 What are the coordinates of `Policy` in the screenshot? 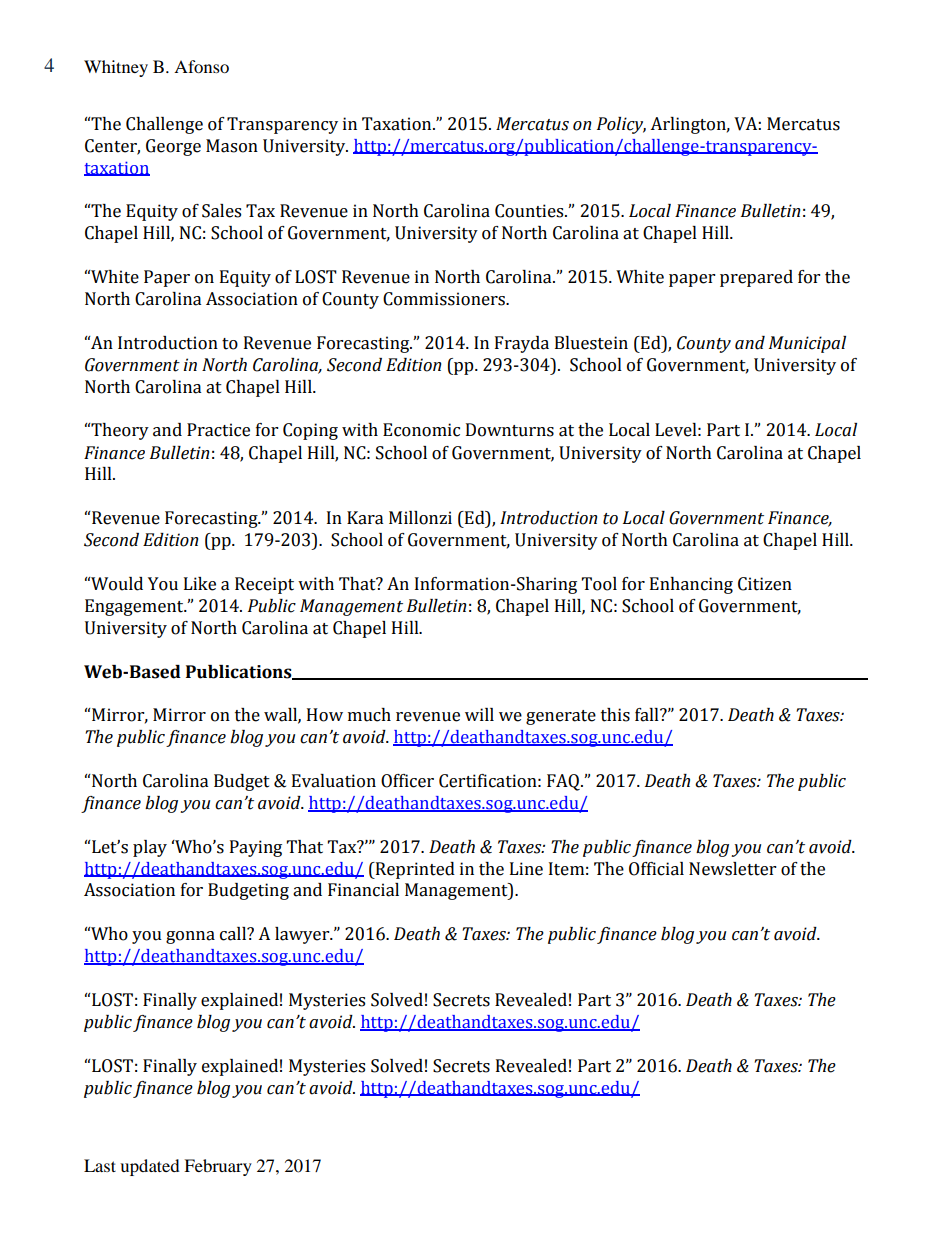 It's located at (621, 125).
